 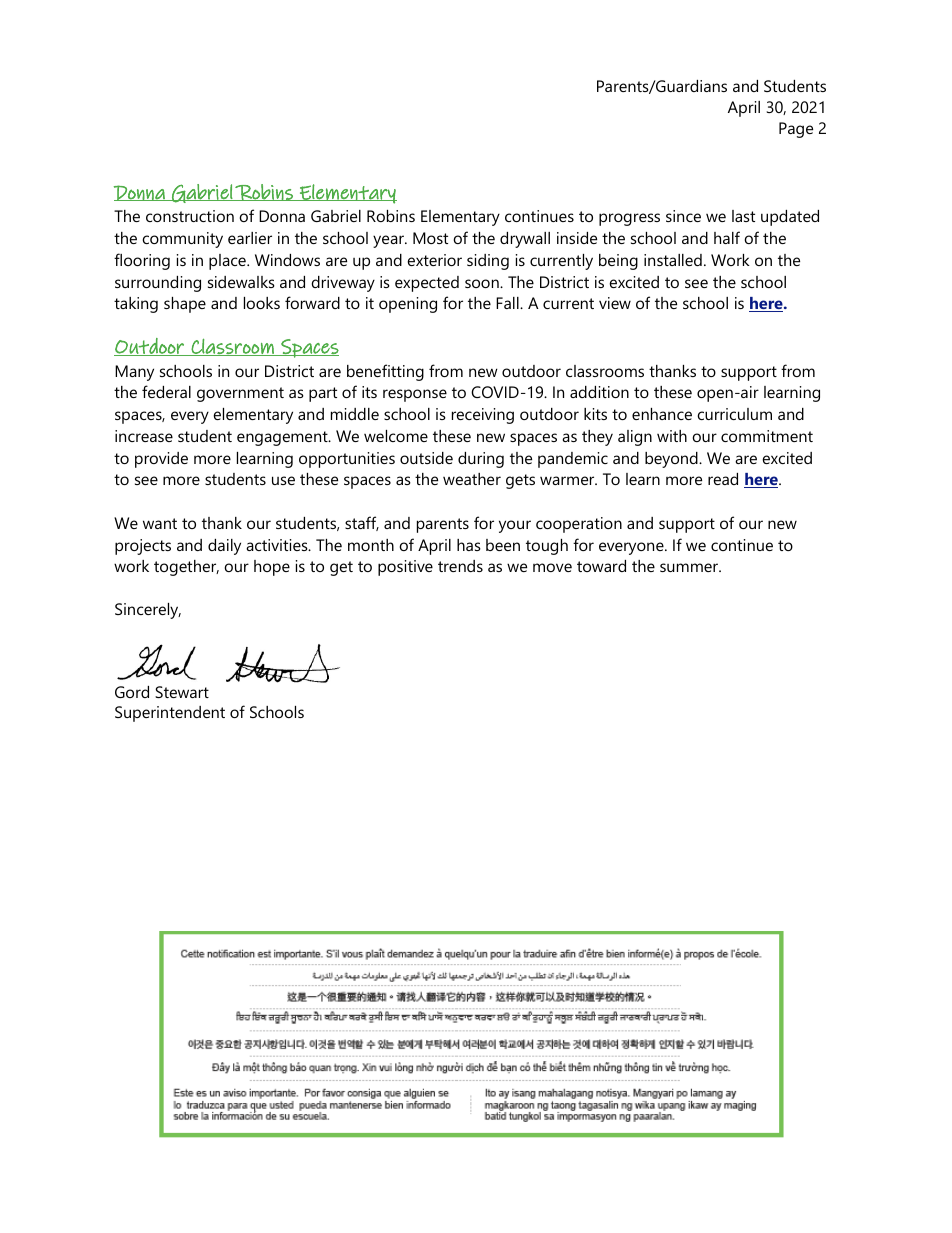 I want to click on construction, so click(x=190, y=216).
